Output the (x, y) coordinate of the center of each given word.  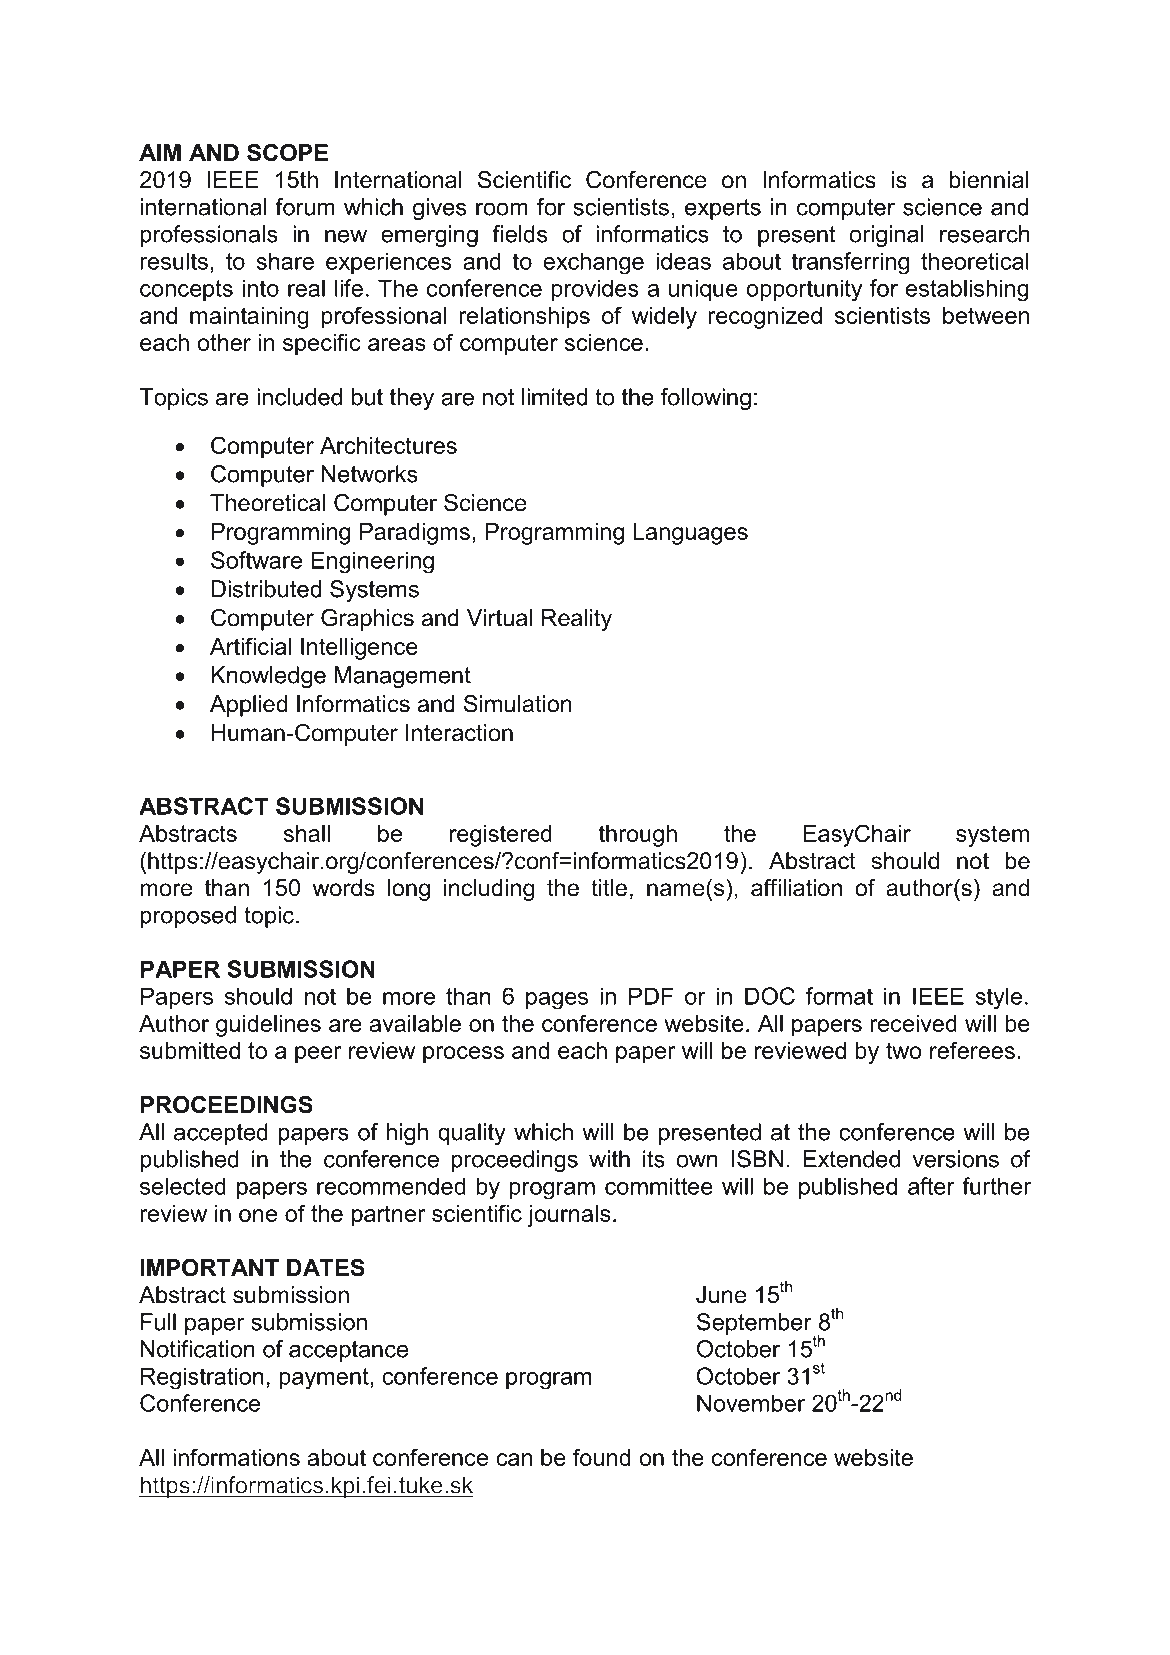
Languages (690, 534)
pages (557, 1001)
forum (305, 207)
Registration (202, 1378)
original (886, 236)
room (502, 209)
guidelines (268, 1026)
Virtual (499, 618)
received (913, 1023)
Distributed (266, 589)
